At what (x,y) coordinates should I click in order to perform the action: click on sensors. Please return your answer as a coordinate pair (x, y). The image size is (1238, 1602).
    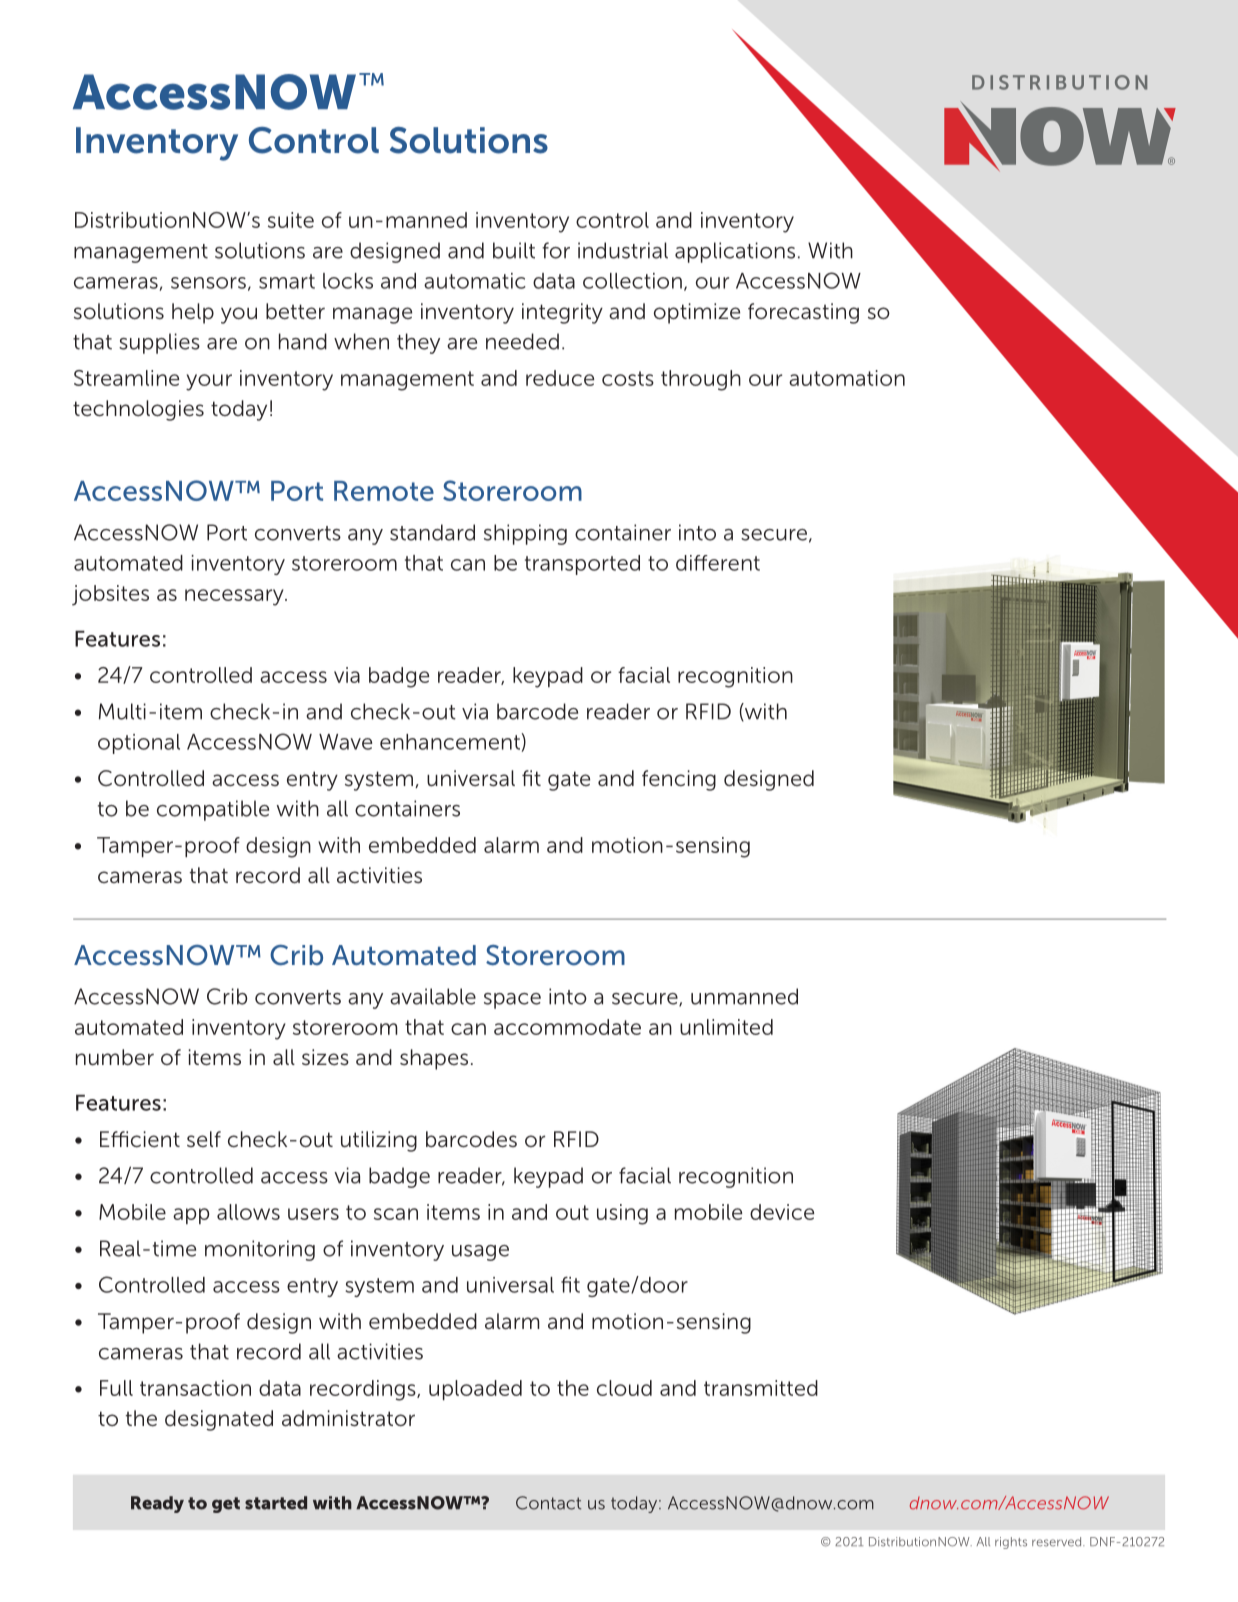
    Looking at the image, I should click on (208, 283).
